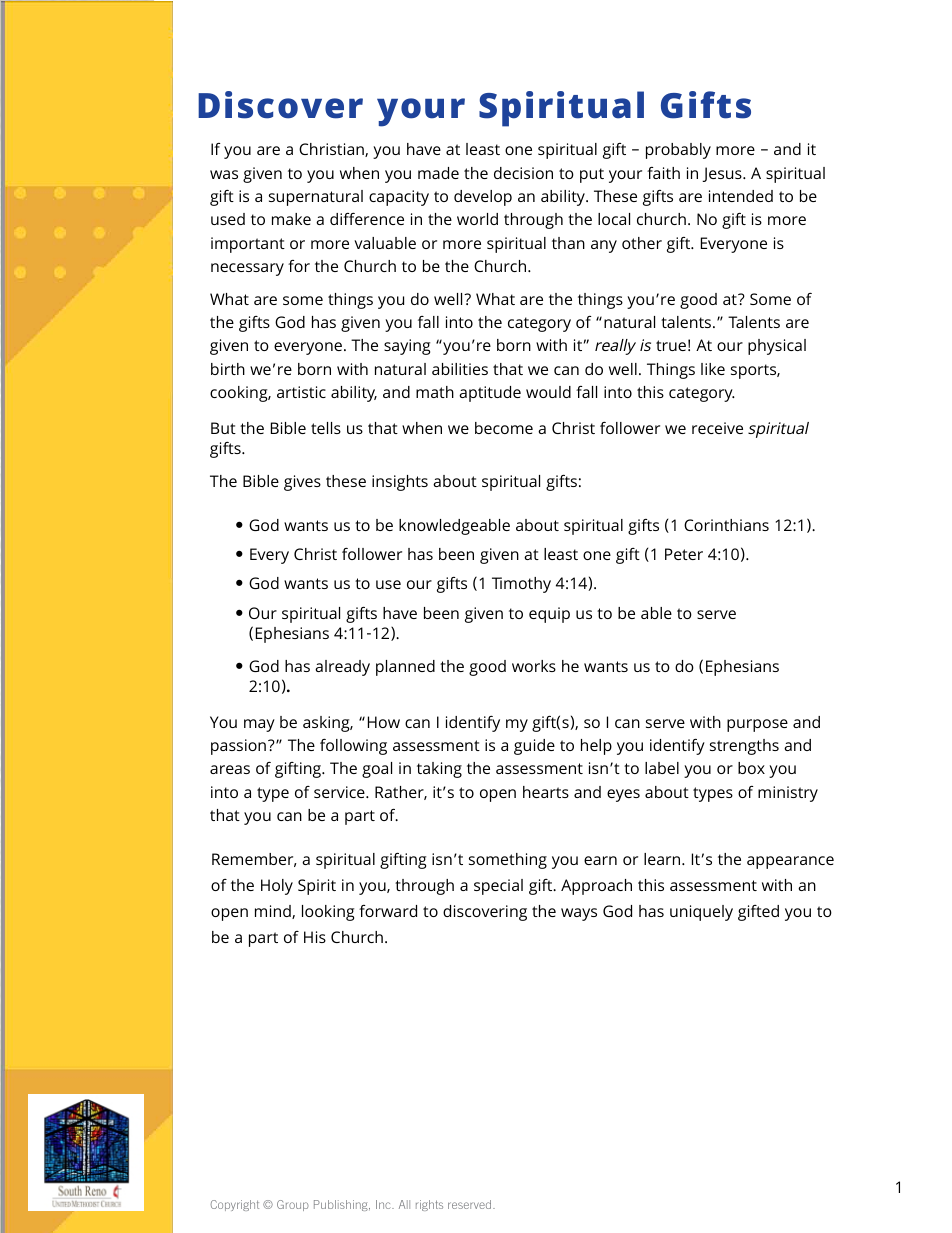 The height and width of the document is (1233, 952). Describe the element at coordinates (302, 483) in the document. I see `gives` at that location.
